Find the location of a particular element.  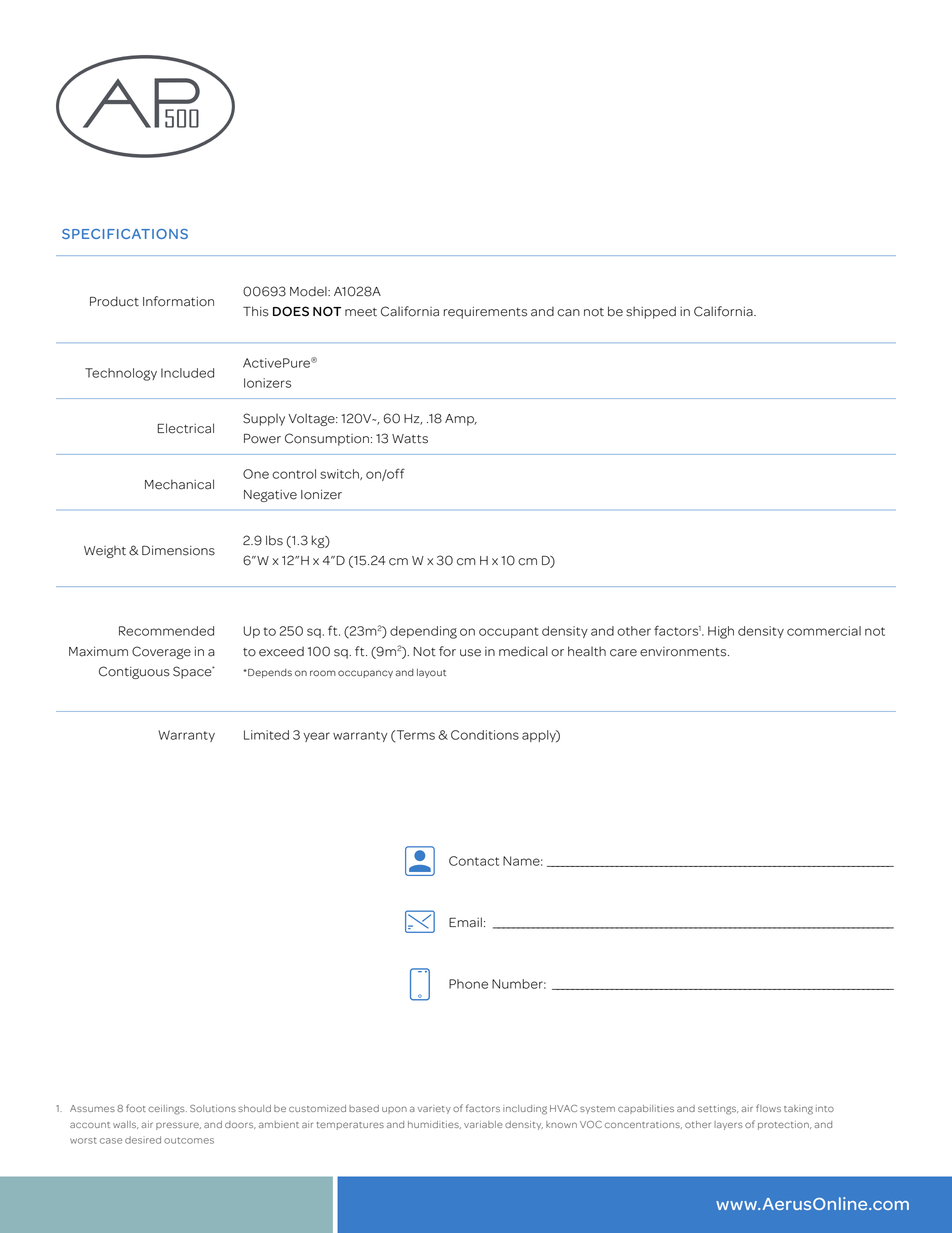

environments is located at coordinates (684, 652).
